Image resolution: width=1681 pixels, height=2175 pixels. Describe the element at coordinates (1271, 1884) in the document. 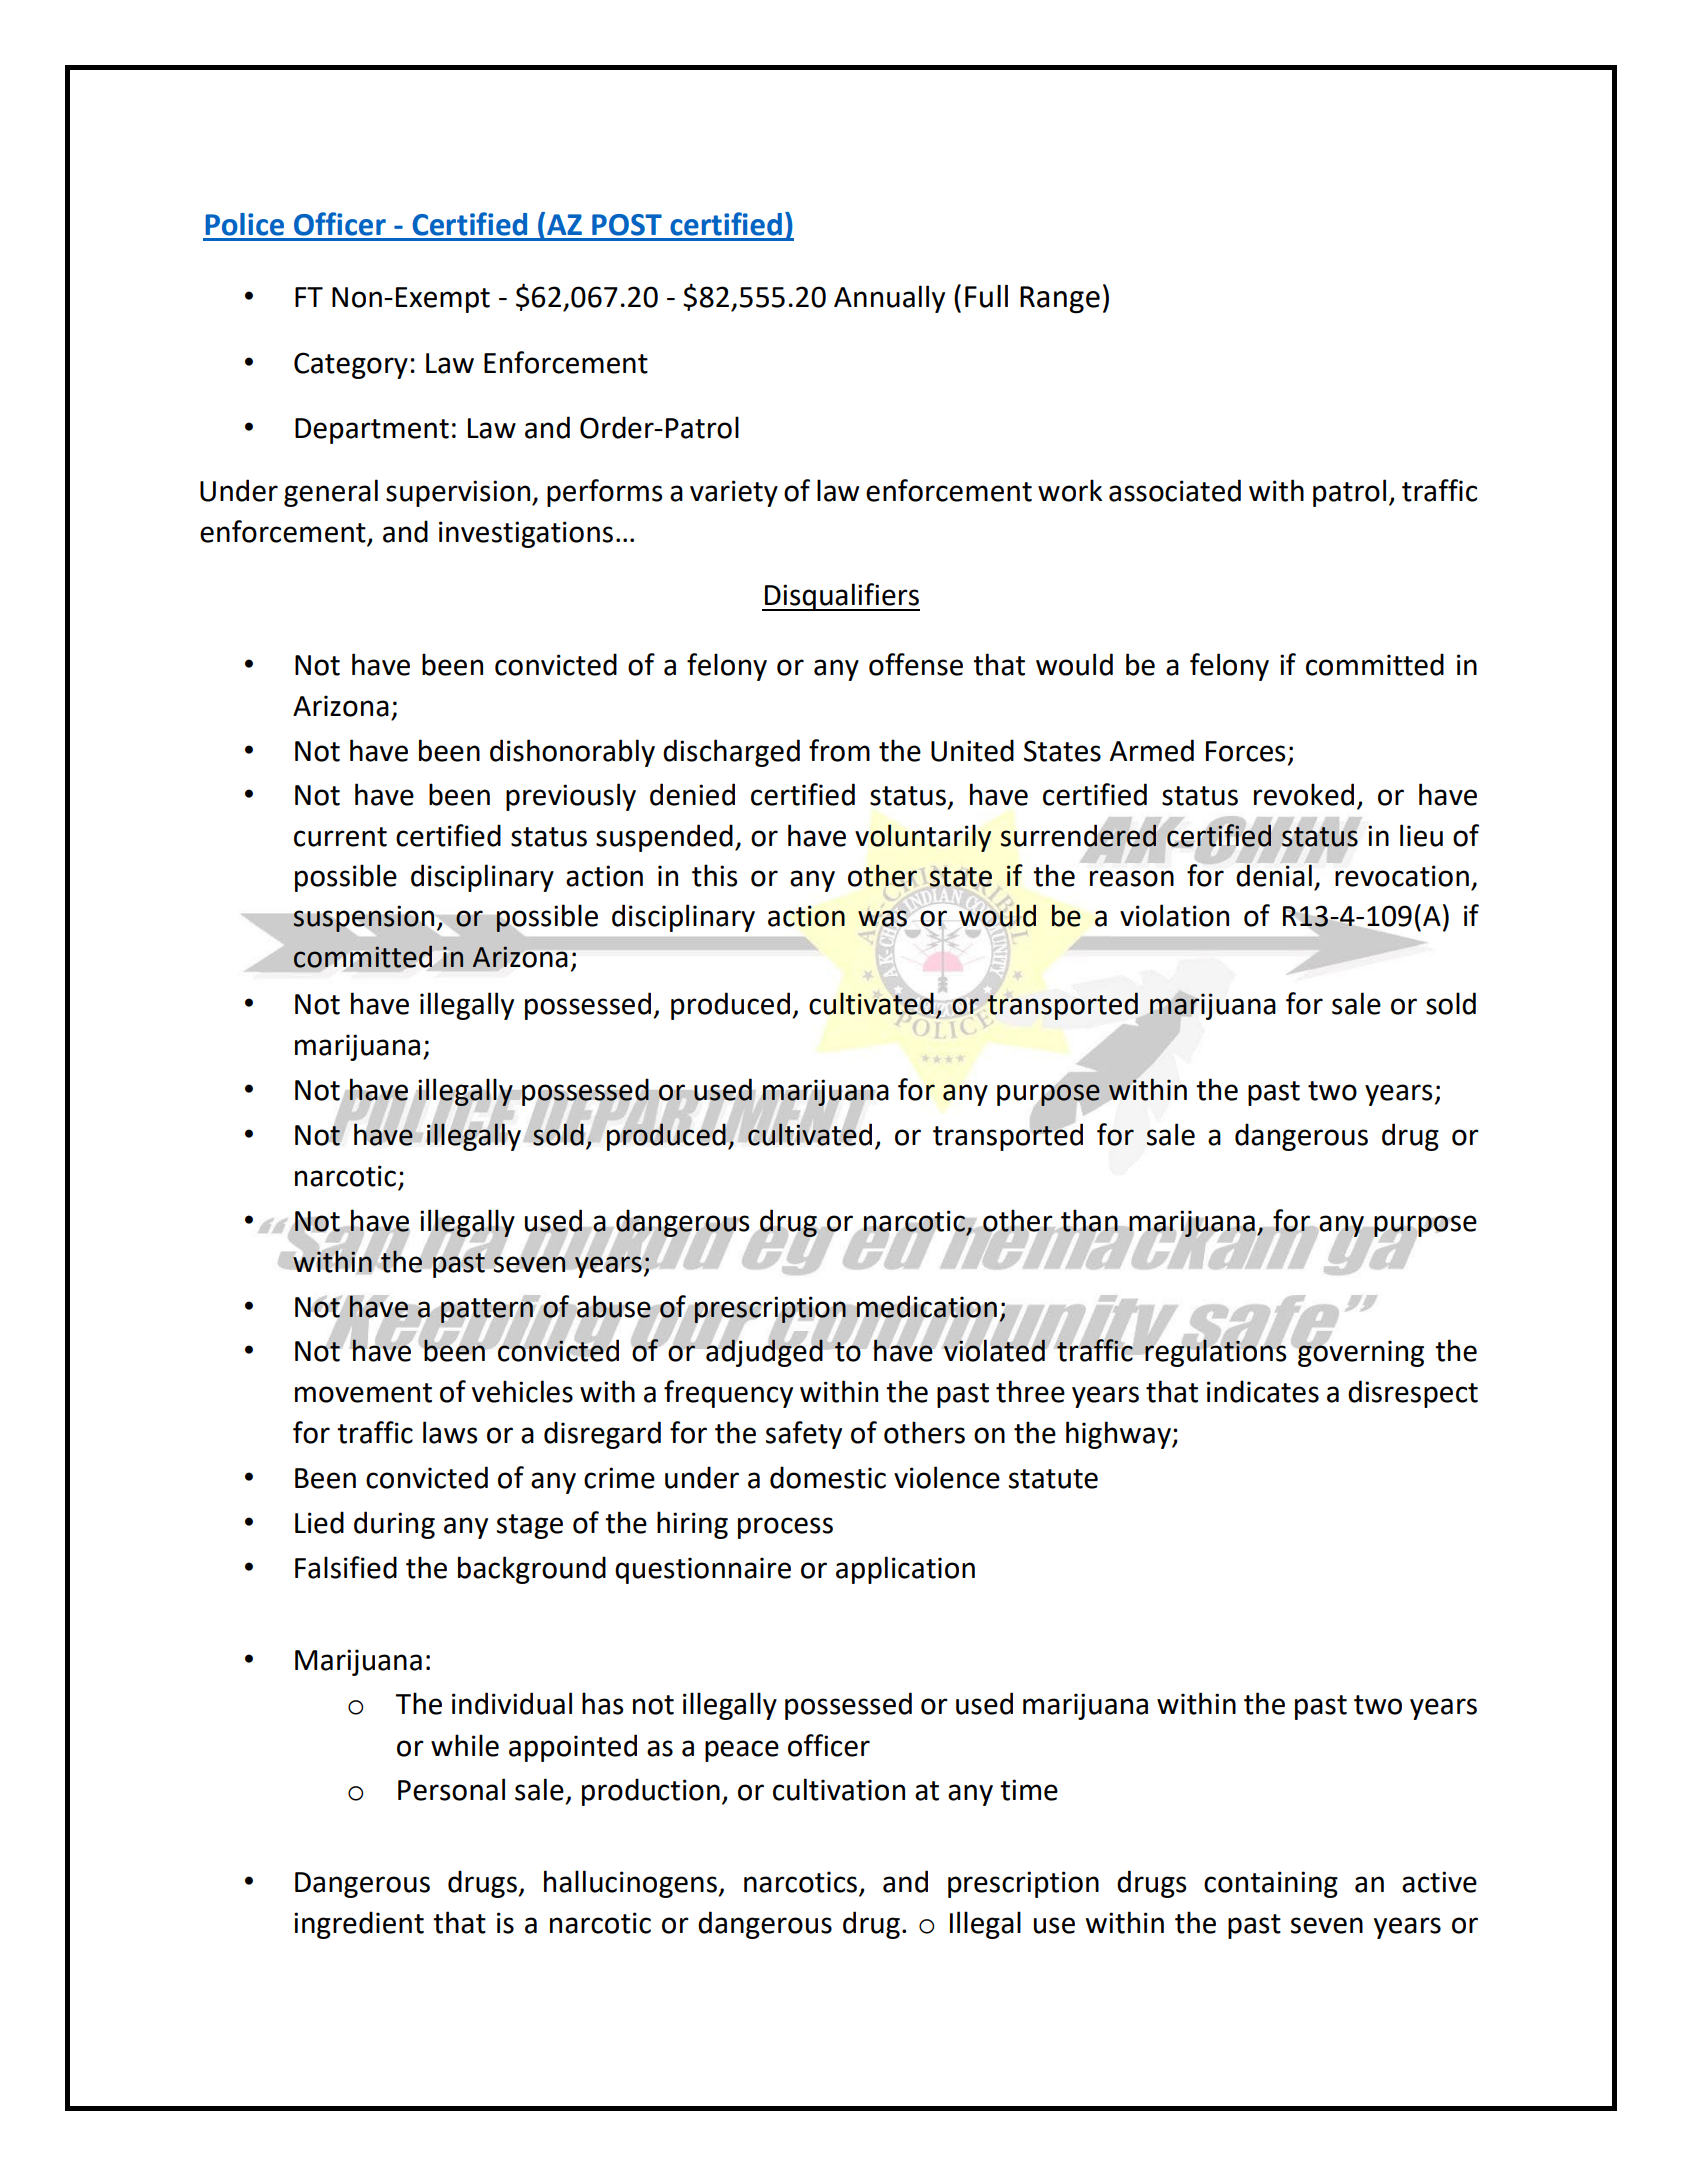

I see `containing` at that location.
